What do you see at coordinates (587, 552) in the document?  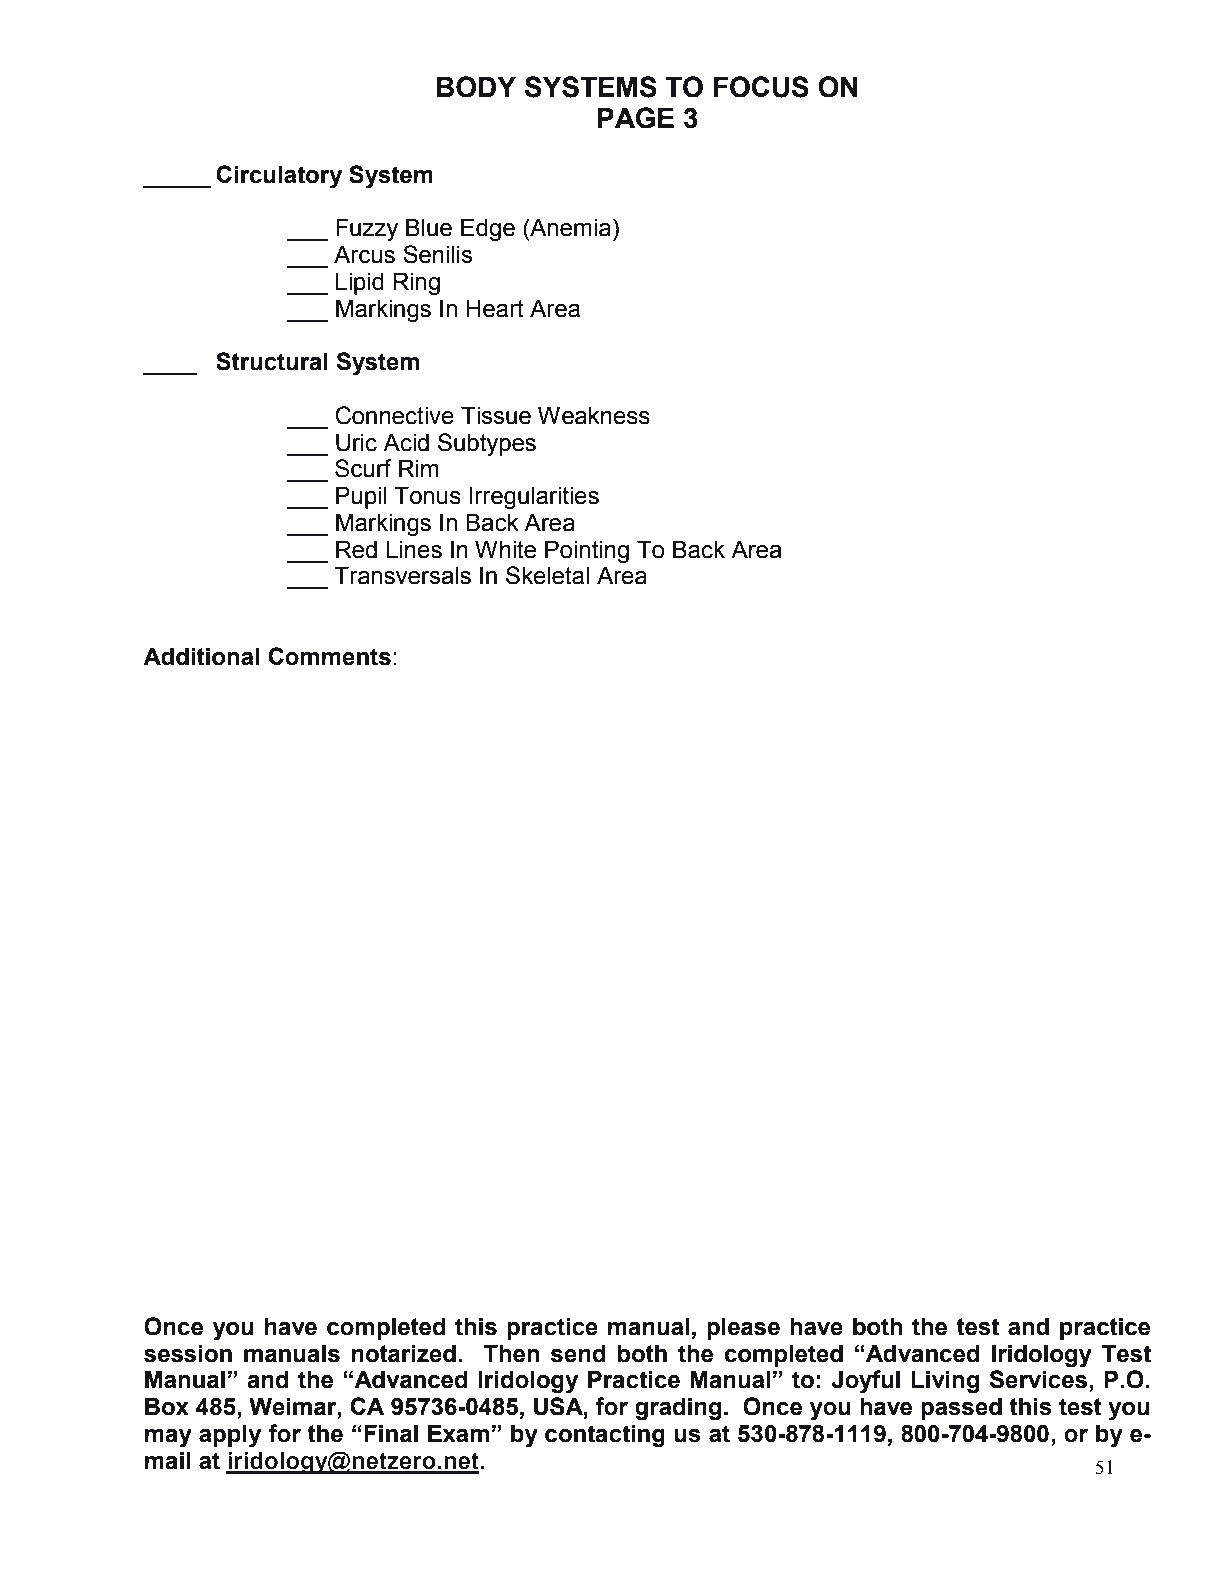 I see `Pointing` at bounding box center [587, 552].
